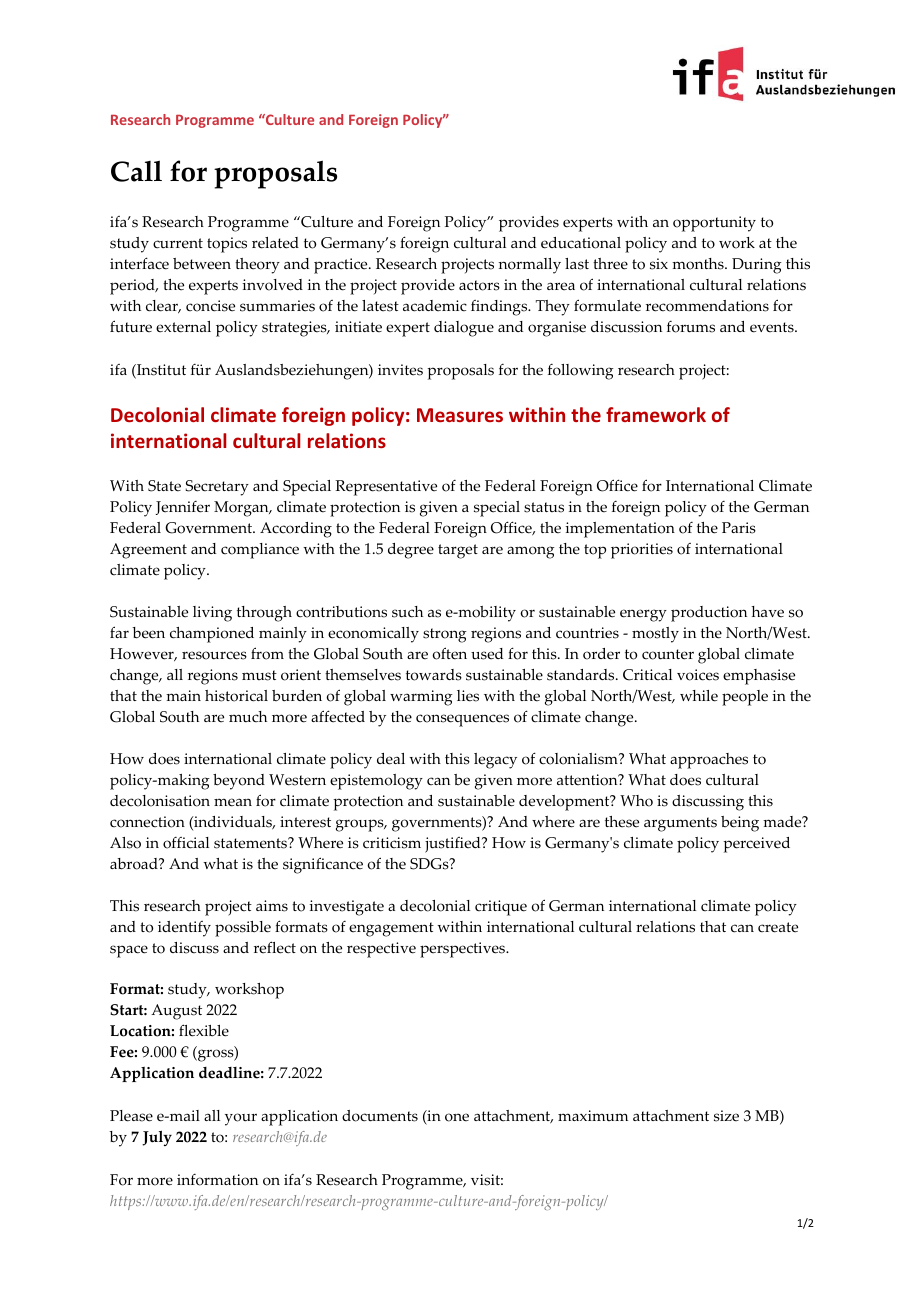 The image size is (924, 1308). I want to click on towards, so click(434, 675).
